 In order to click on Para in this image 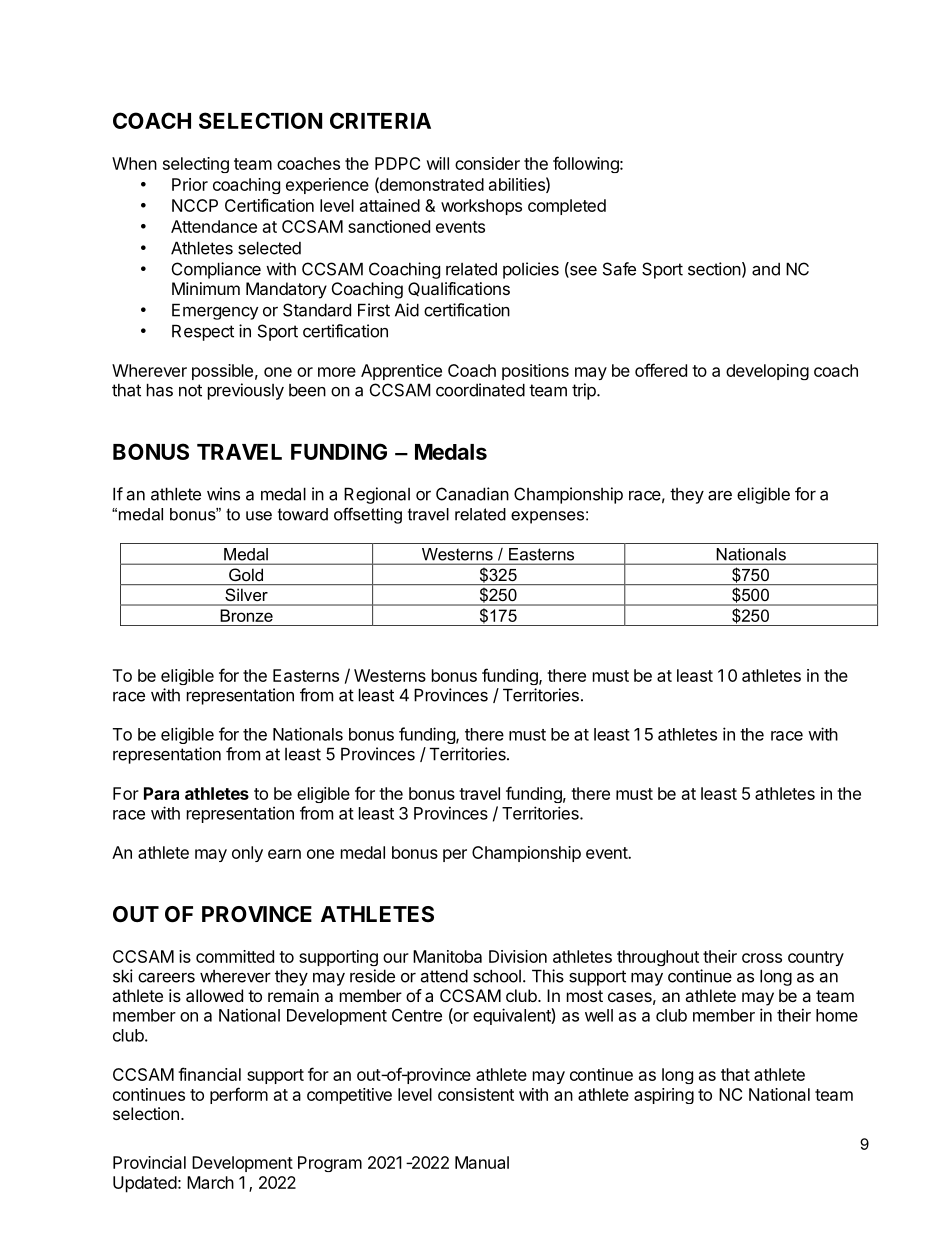, I will do `click(161, 793)`.
